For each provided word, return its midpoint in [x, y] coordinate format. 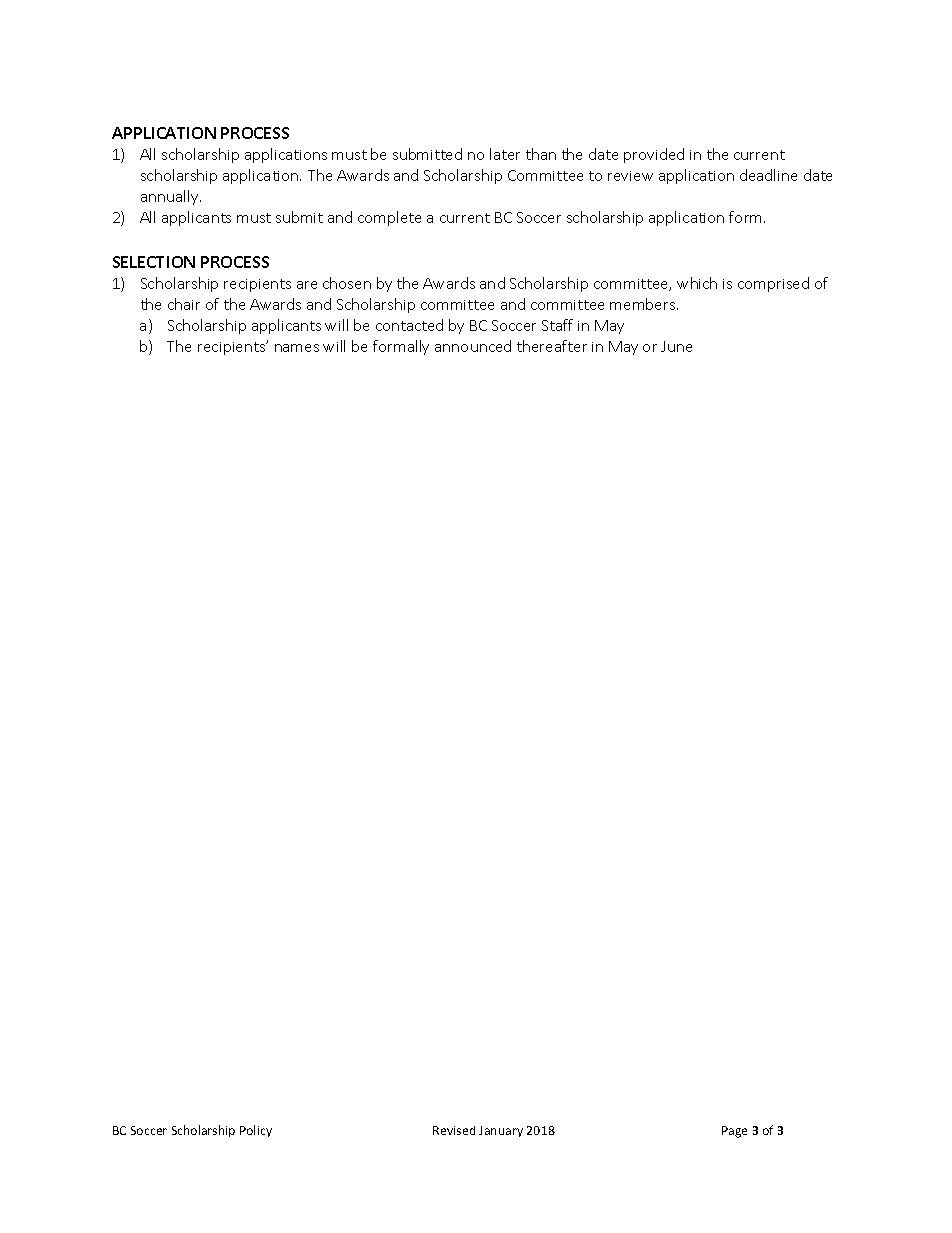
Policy [256, 1131]
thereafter [552, 346]
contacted [409, 325]
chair [184, 304]
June [676, 346]
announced [473, 346]
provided [654, 155]
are [307, 285]
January [501, 1131]
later [505, 154]
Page [734, 1132]
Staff [557, 325]
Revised [454, 1130]
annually [171, 197]
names [297, 348]
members [644, 304]
